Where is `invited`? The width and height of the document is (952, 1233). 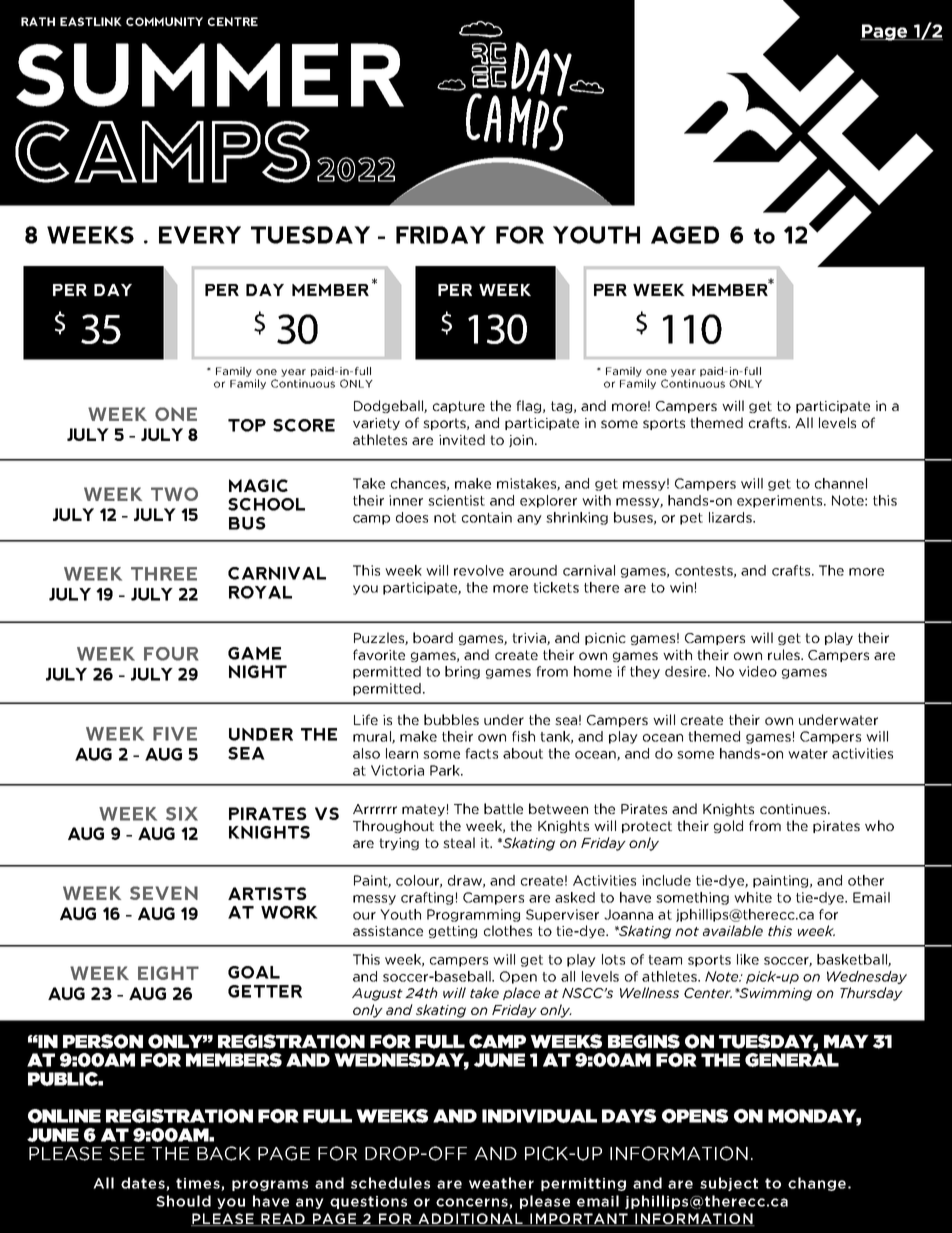
invited is located at coordinates (462, 439).
